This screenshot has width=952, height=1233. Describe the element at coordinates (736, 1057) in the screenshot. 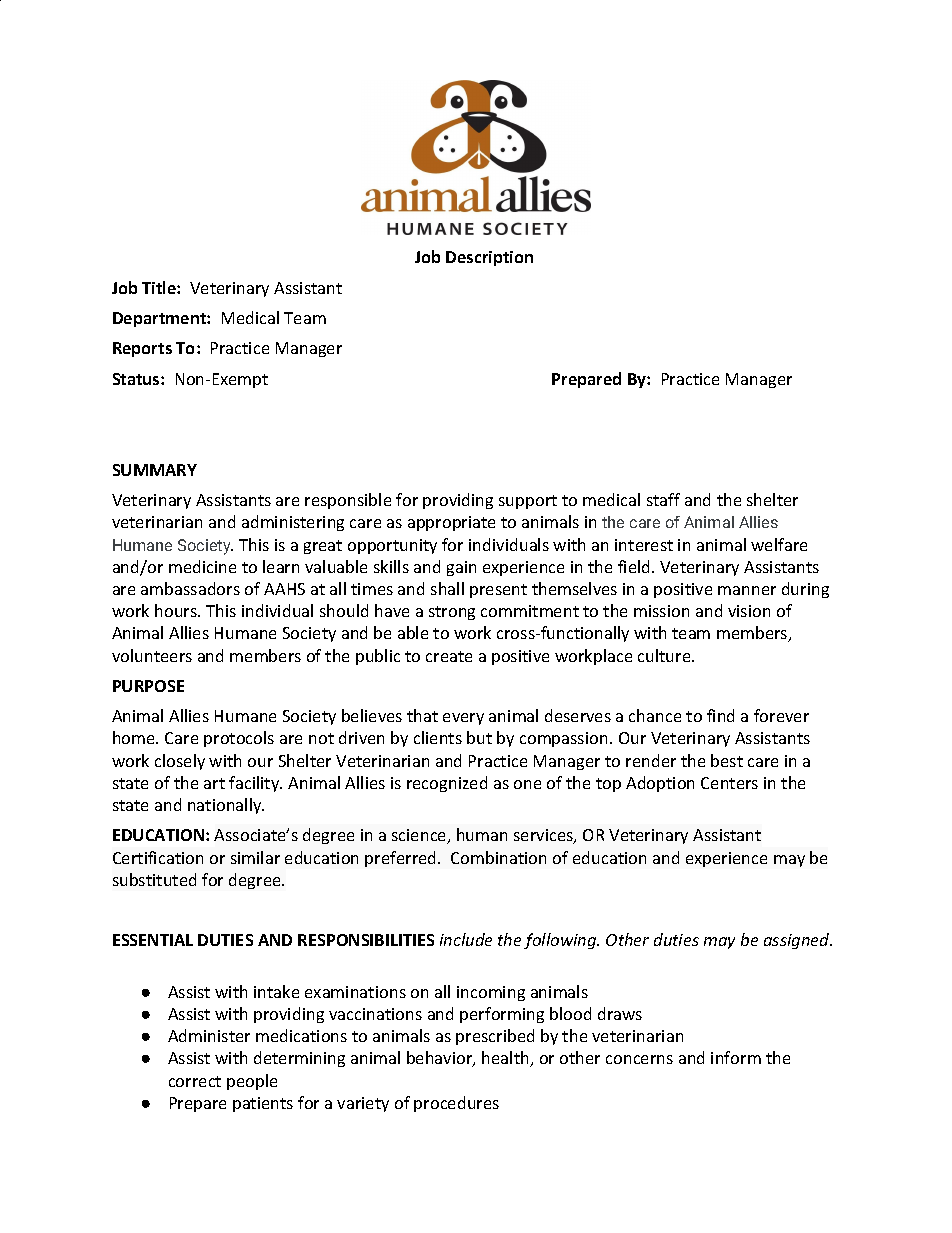

I see `inform` at that location.
